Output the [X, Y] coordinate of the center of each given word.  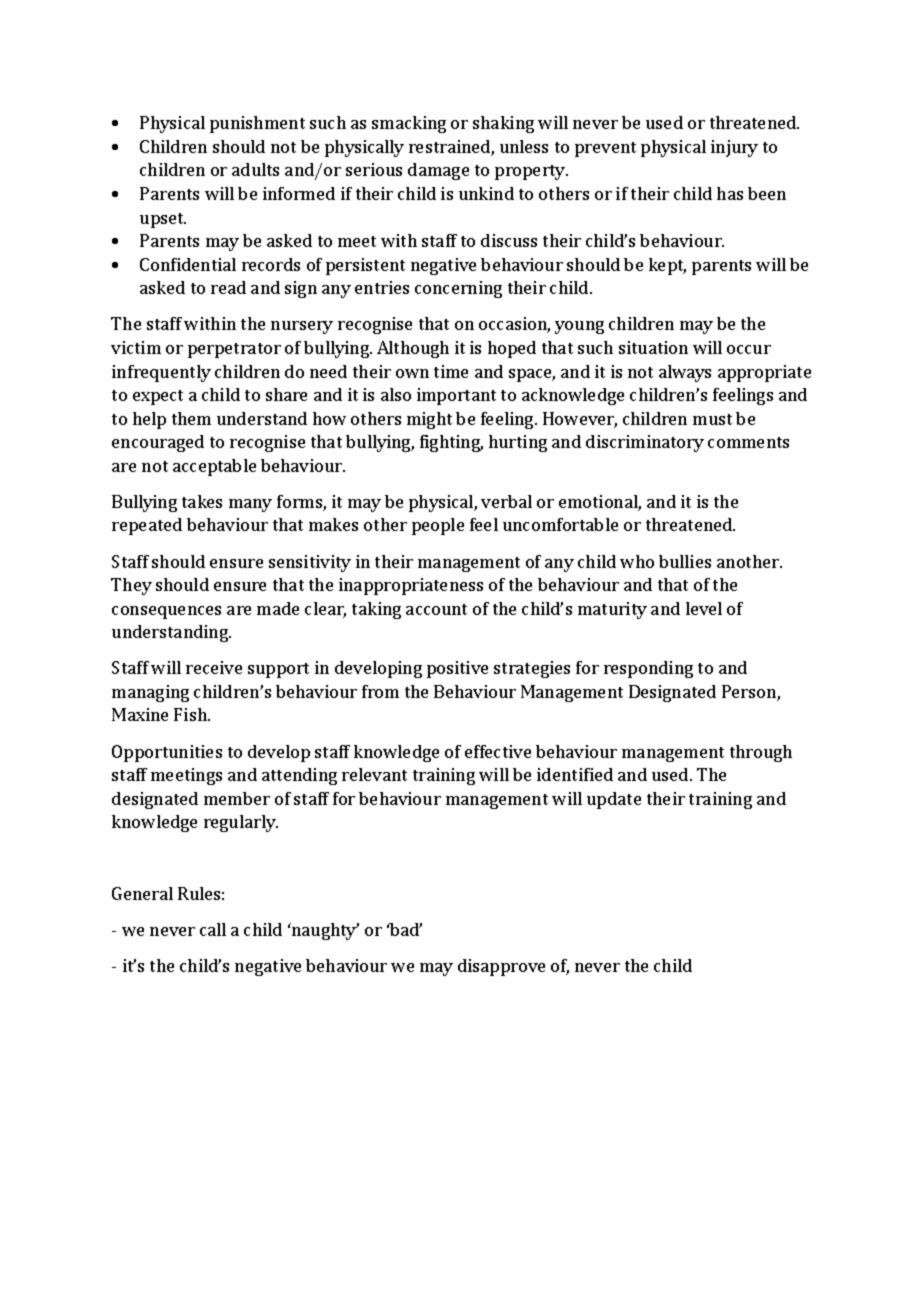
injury [734, 148]
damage [438, 171]
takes [202, 501]
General [142, 893]
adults [255, 169]
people [438, 526]
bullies [685, 561]
